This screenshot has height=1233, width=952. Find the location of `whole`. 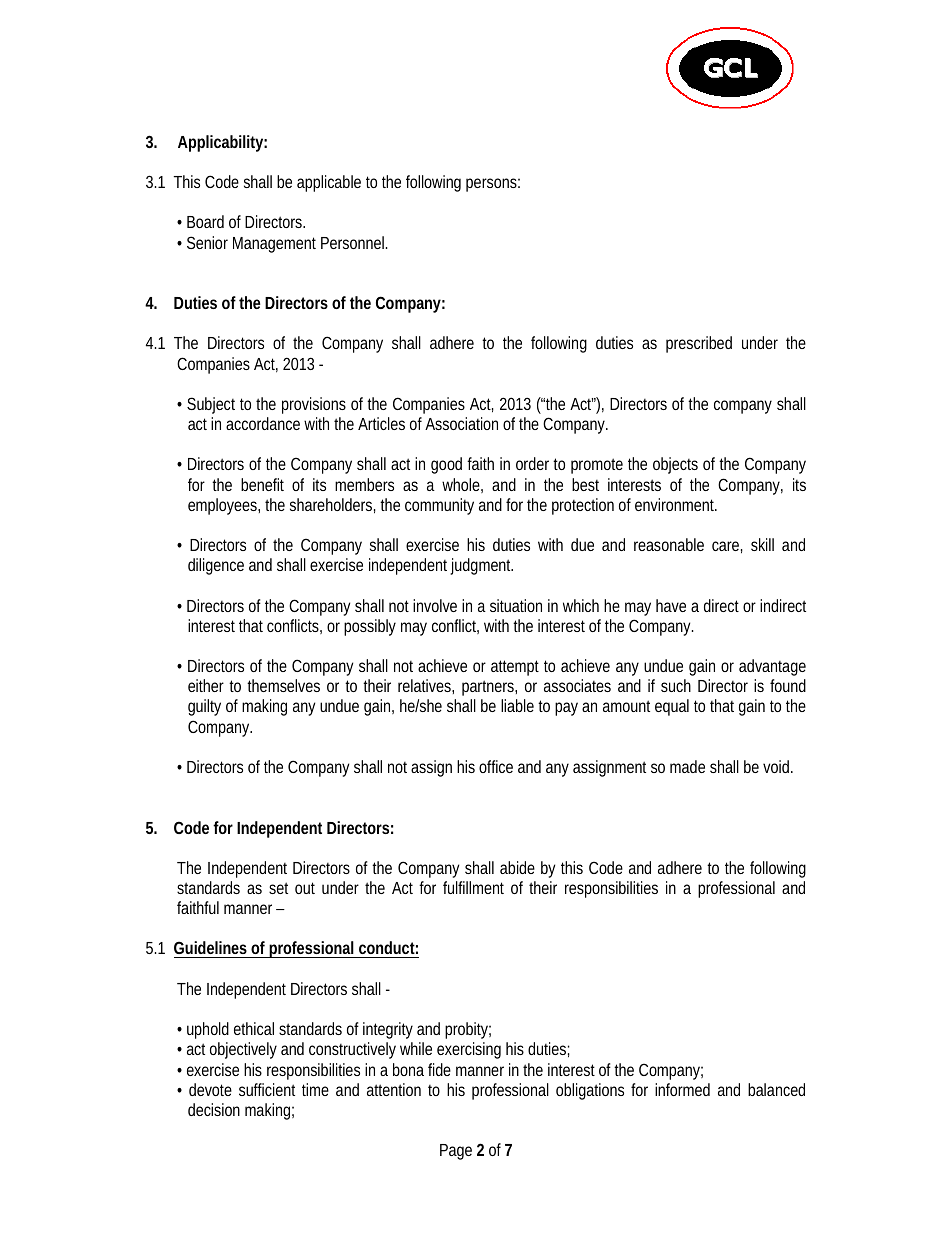

whole is located at coordinates (462, 485).
